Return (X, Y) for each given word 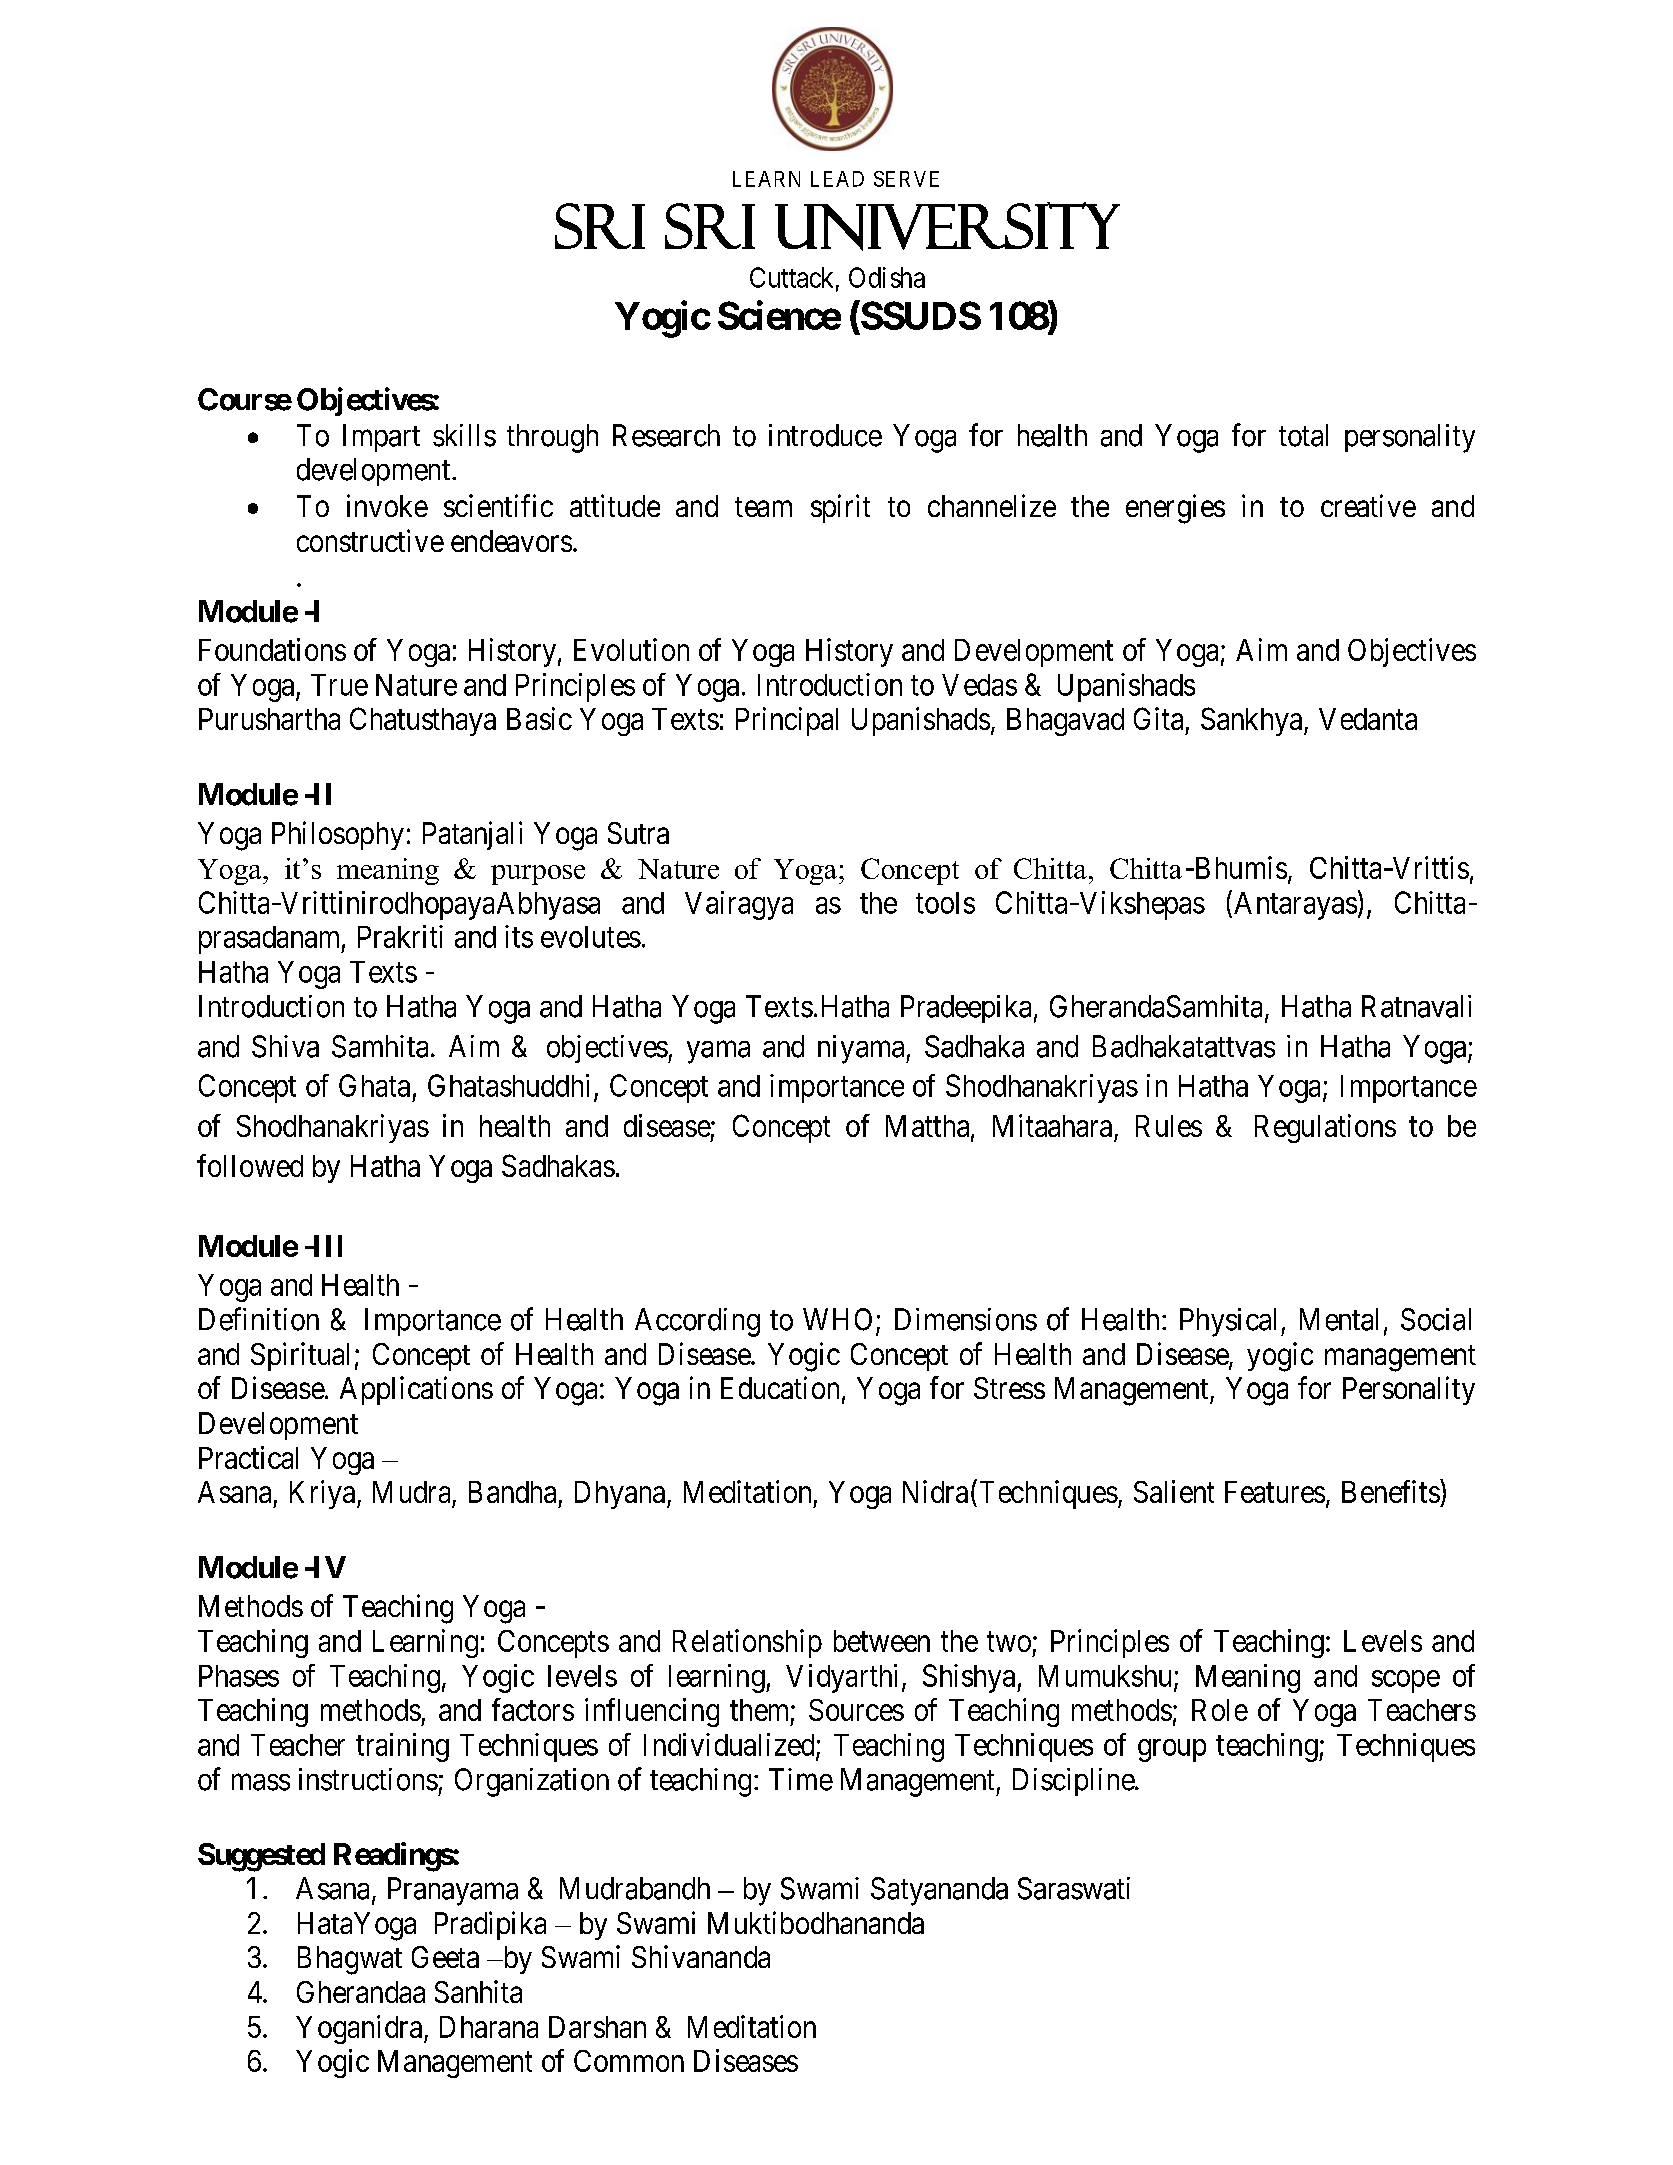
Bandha (512, 1492)
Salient (1174, 1491)
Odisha (887, 277)
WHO (837, 1319)
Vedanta (1368, 719)
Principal (787, 721)
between (882, 1641)
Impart (381, 438)
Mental (1339, 1319)
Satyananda (939, 1891)
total (1303, 435)
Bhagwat (350, 1960)
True (339, 685)
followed (250, 1165)
